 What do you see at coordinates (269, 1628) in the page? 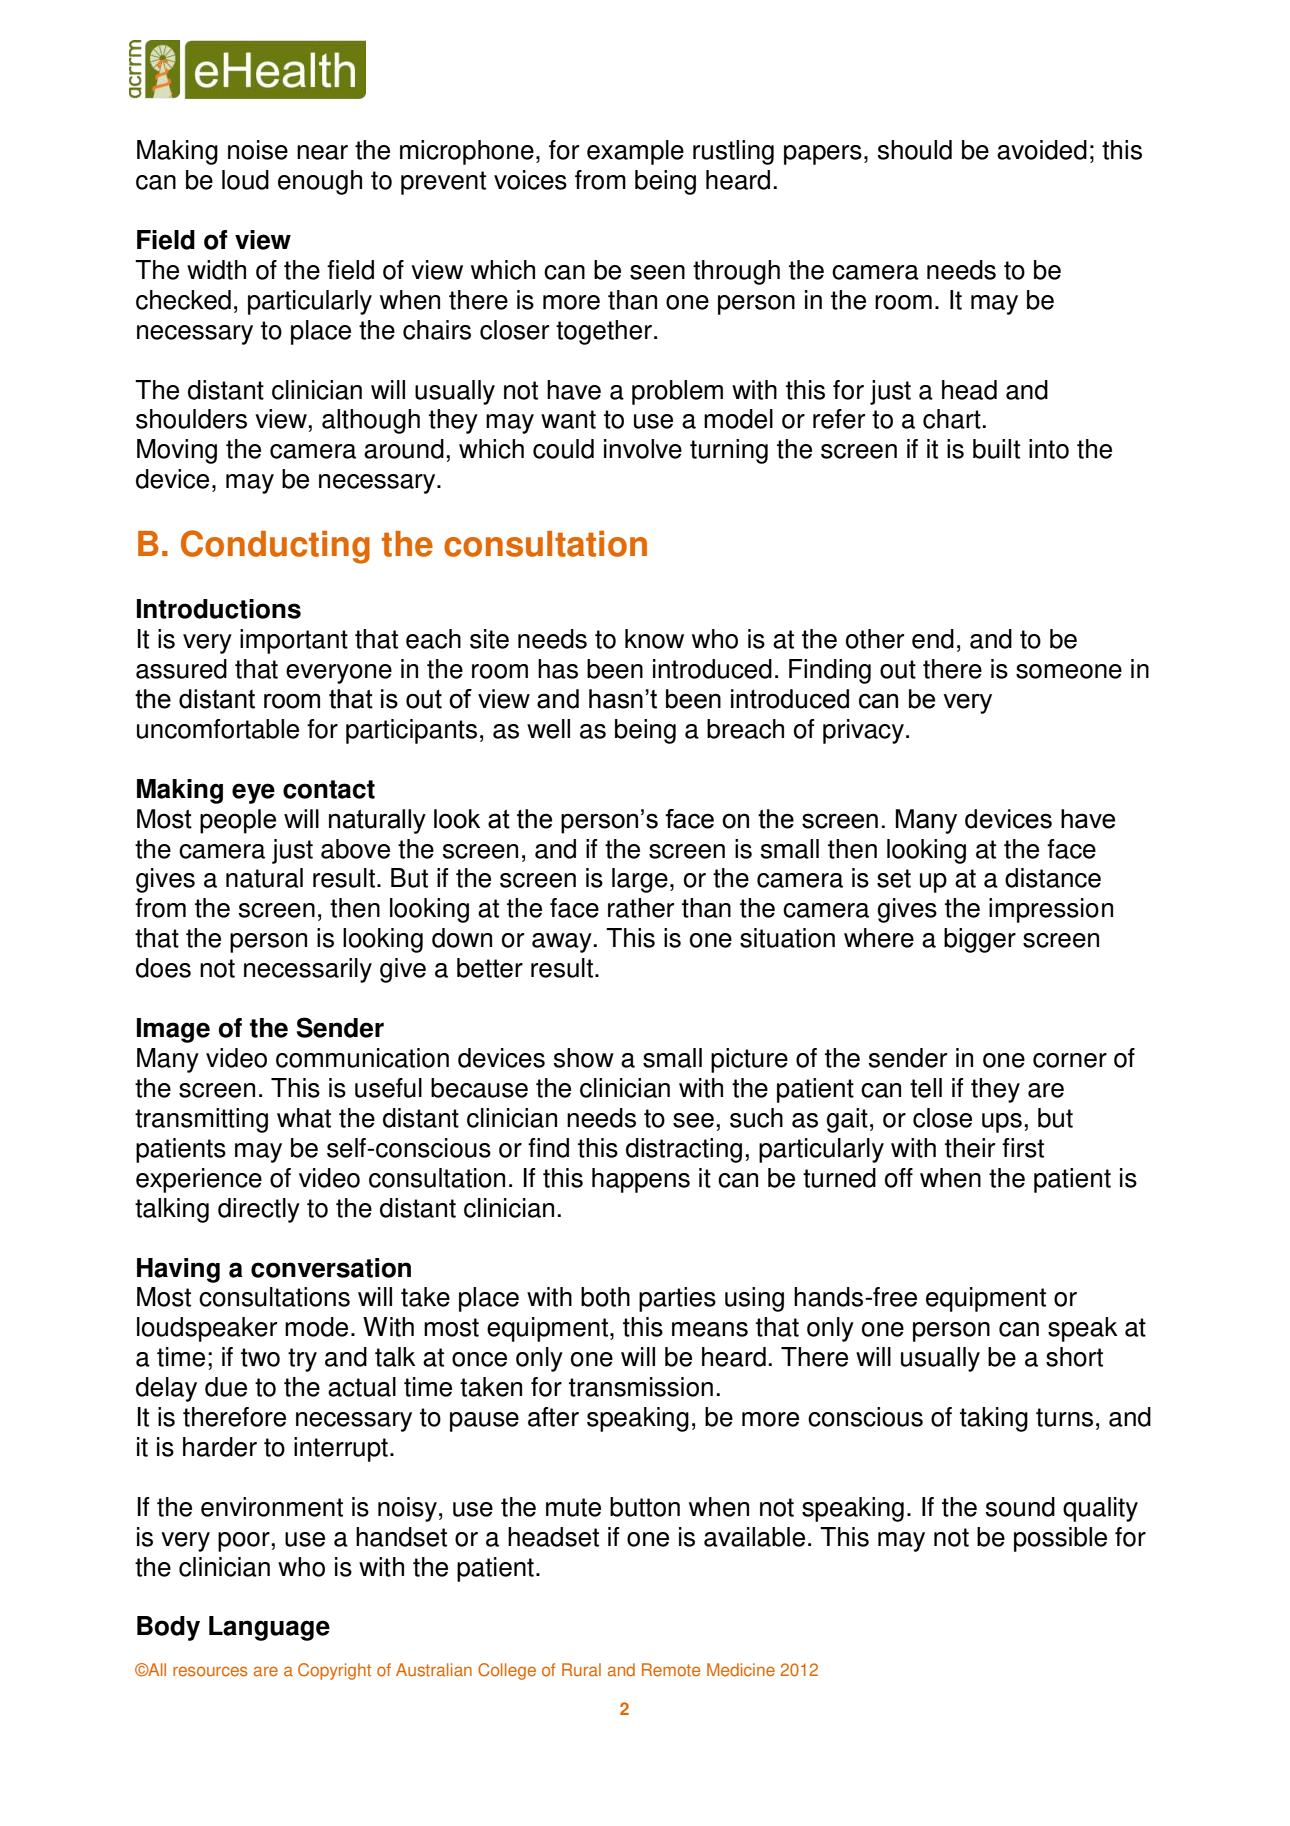
I see `Language` at bounding box center [269, 1628].
